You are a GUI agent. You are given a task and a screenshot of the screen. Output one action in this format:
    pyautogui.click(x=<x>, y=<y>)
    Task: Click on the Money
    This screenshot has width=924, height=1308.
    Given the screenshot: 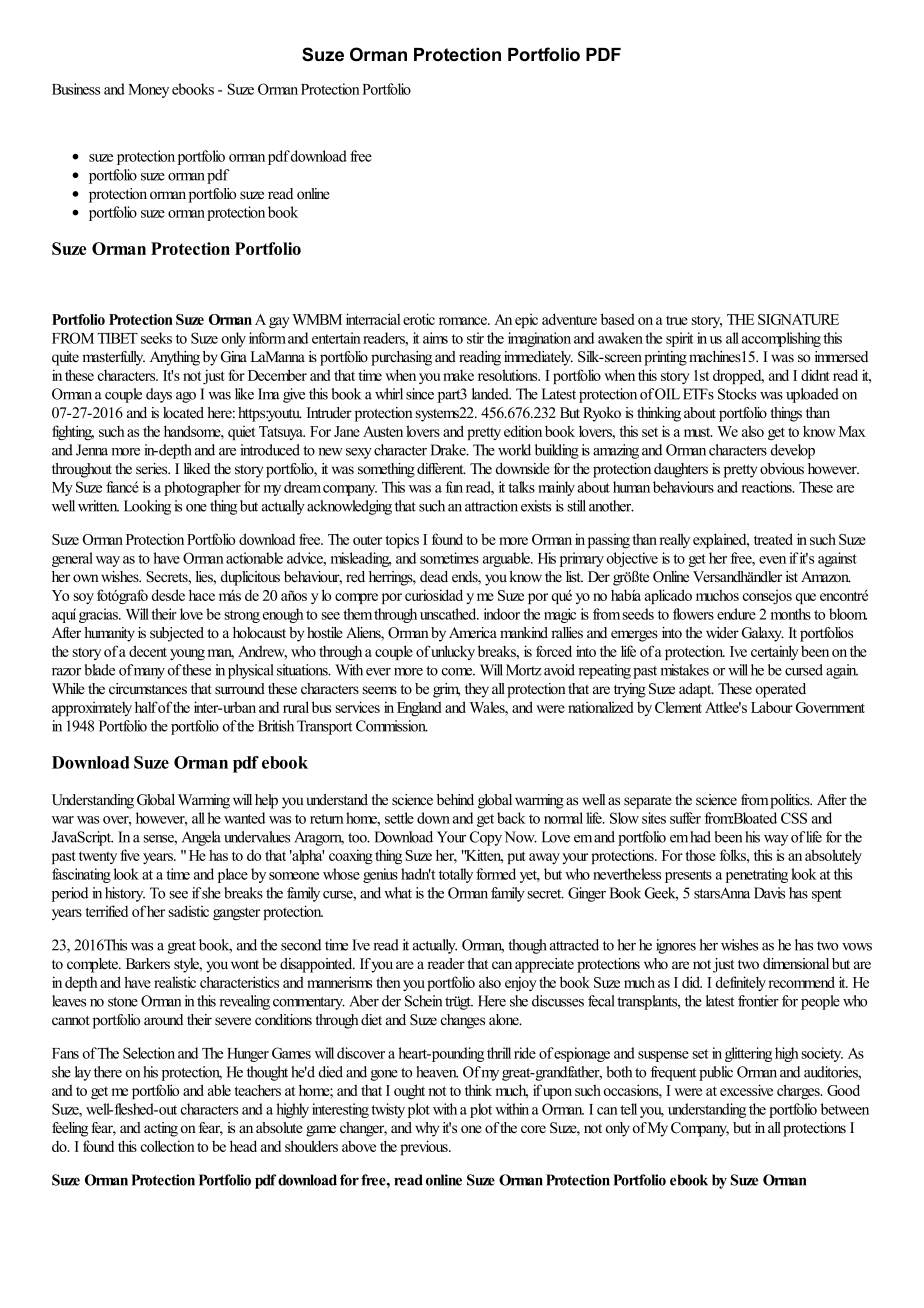 What is the action you would take?
    pyautogui.click(x=148, y=91)
